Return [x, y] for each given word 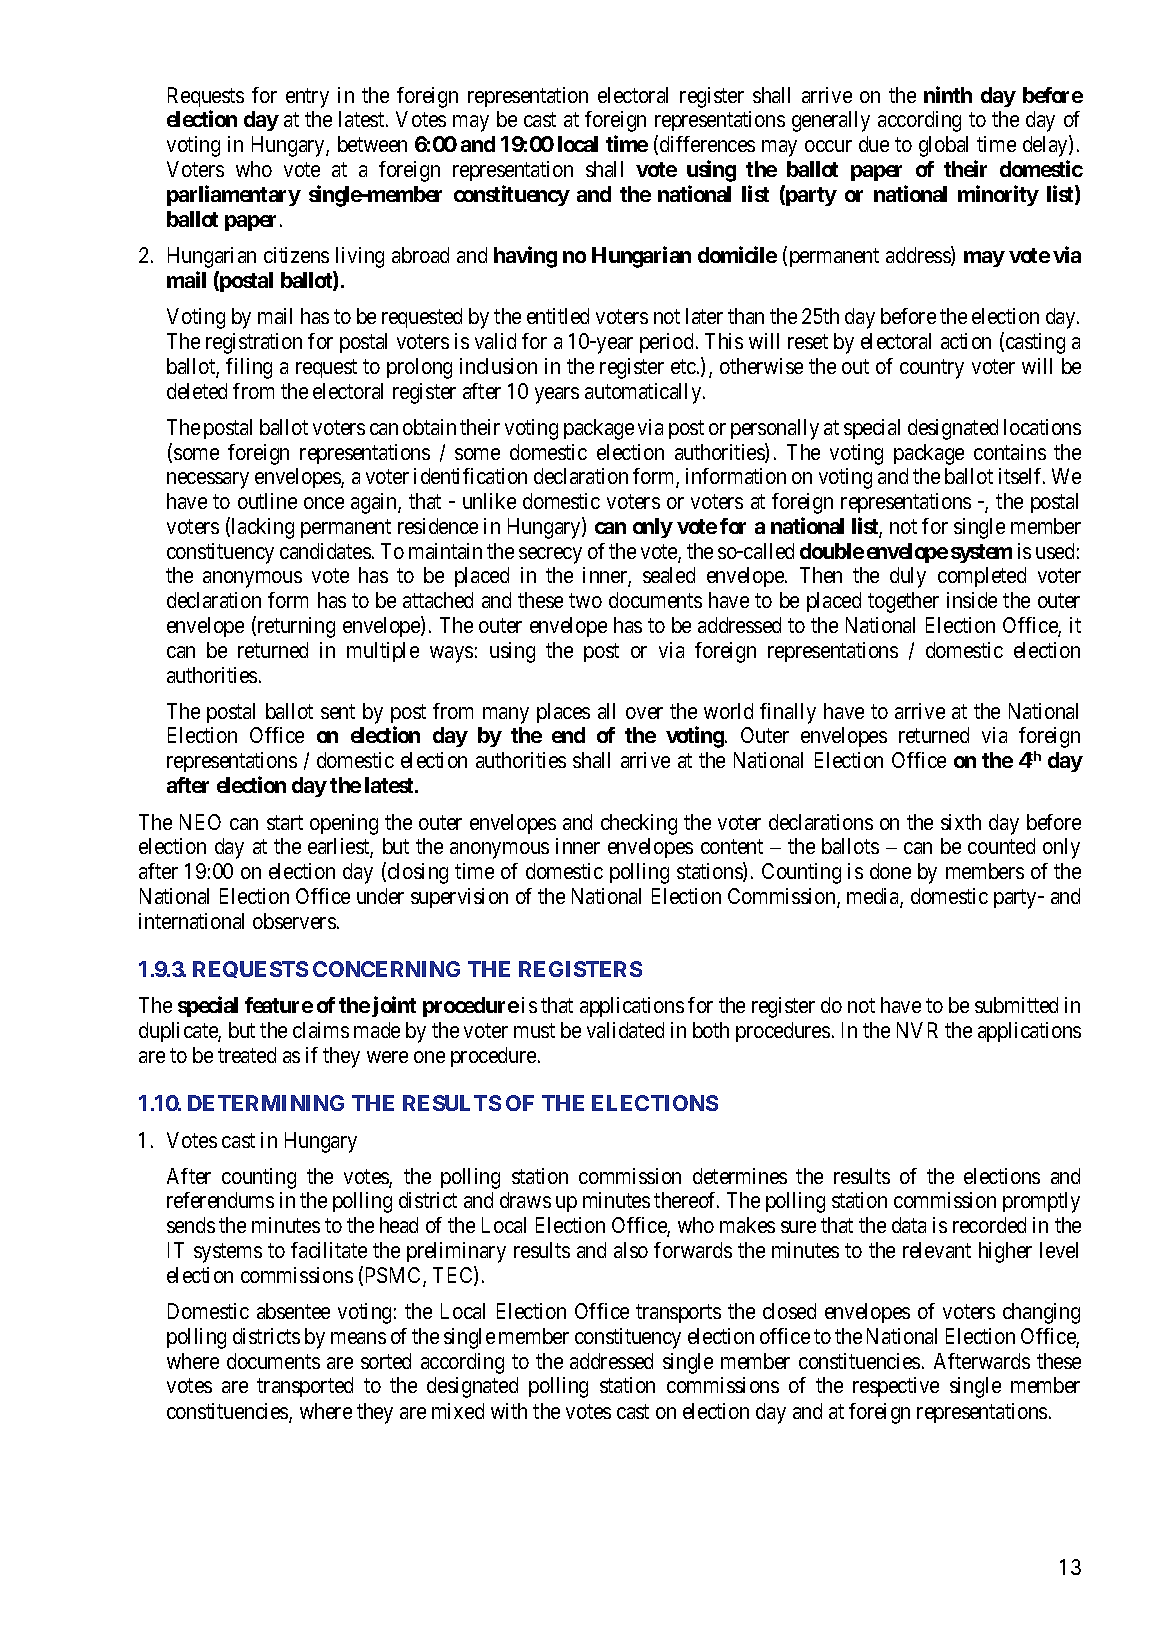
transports [678, 1314]
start [285, 822]
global [943, 146]
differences [707, 144]
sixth [961, 822]
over [644, 713]
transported [305, 1387]
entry [307, 98]
